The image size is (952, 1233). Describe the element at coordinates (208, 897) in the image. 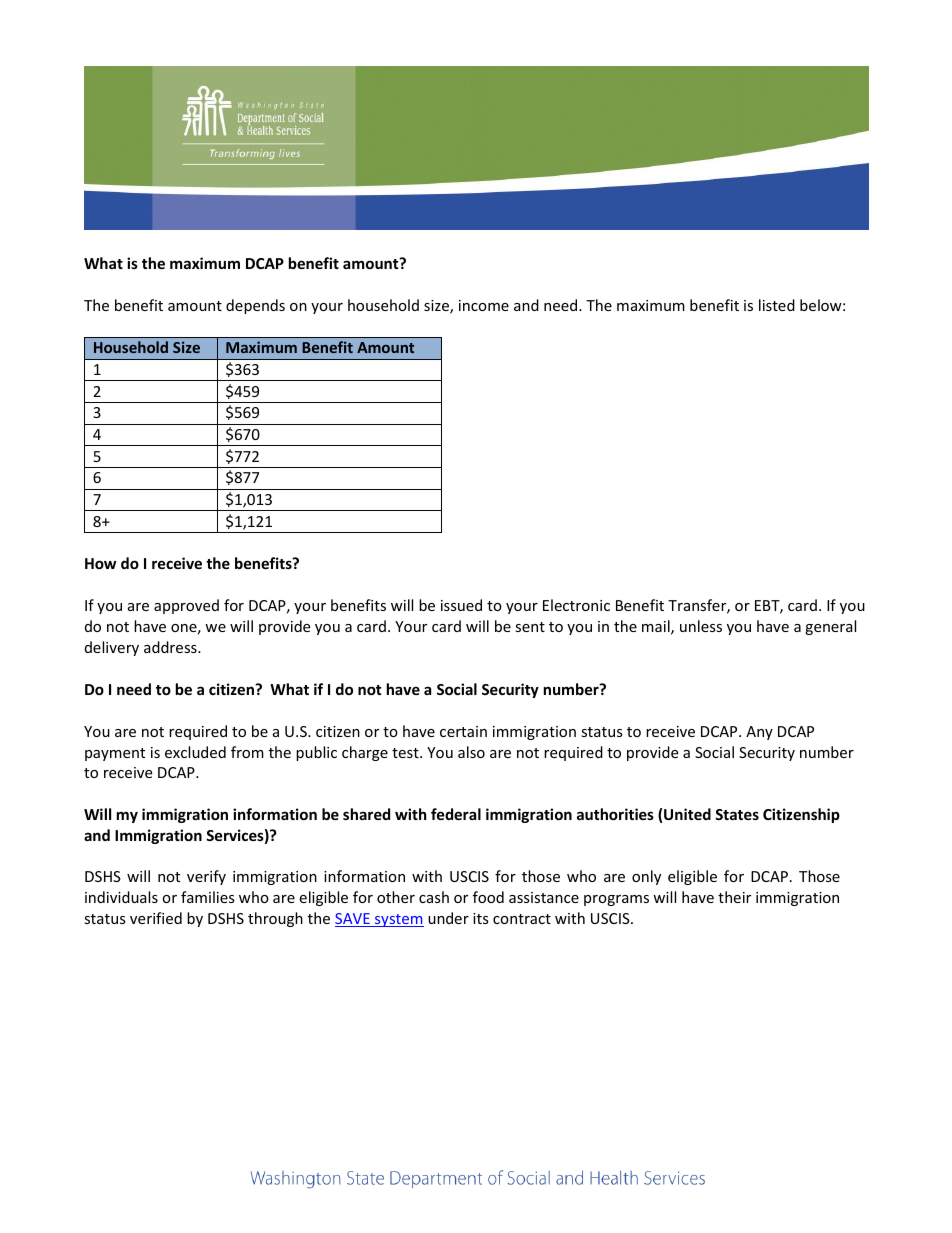

I see `families` at that location.
